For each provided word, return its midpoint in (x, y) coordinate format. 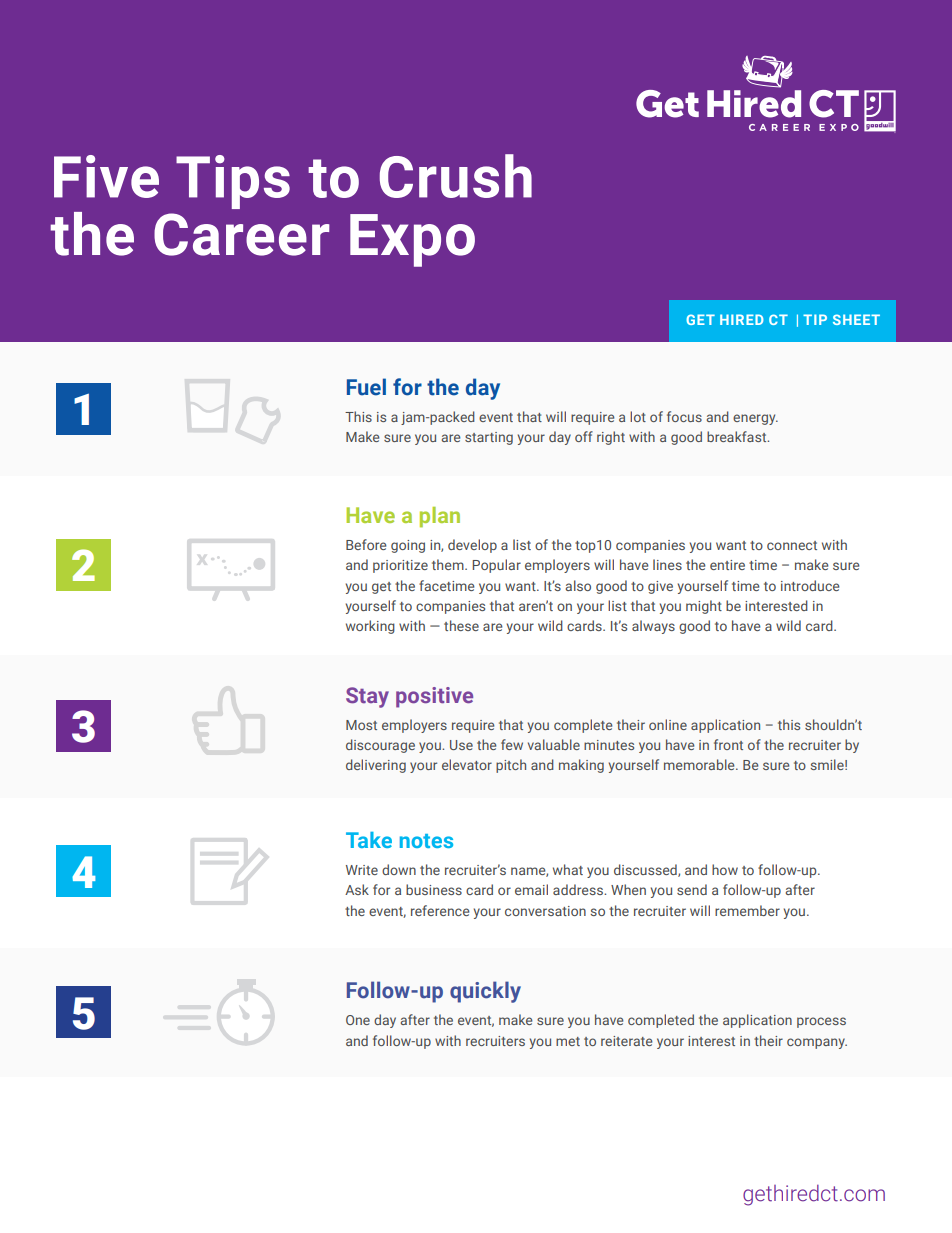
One (358, 1020)
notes (426, 841)
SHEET (856, 319)
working (370, 627)
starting (489, 438)
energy (755, 419)
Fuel (366, 387)
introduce (810, 585)
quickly (485, 992)
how (725, 869)
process (821, 1022)
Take (369, 840)
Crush (456, 176)
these (461, 625)
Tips (233, 182)
